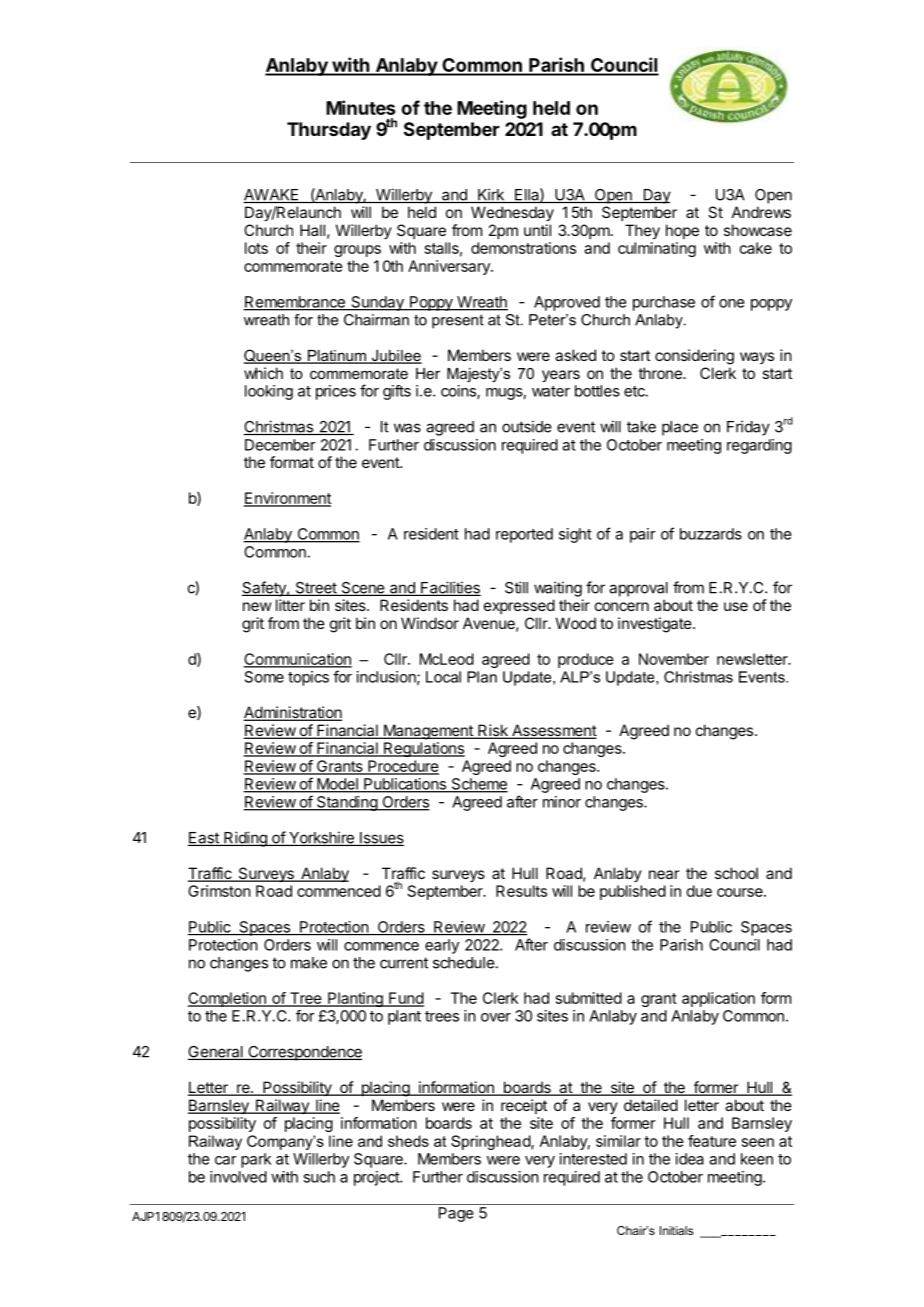 The width and height of the document is (924, 1307). What do you see at coordinates (682, 231) in the document?
I see `hope` at bounding box center [682, 231].
